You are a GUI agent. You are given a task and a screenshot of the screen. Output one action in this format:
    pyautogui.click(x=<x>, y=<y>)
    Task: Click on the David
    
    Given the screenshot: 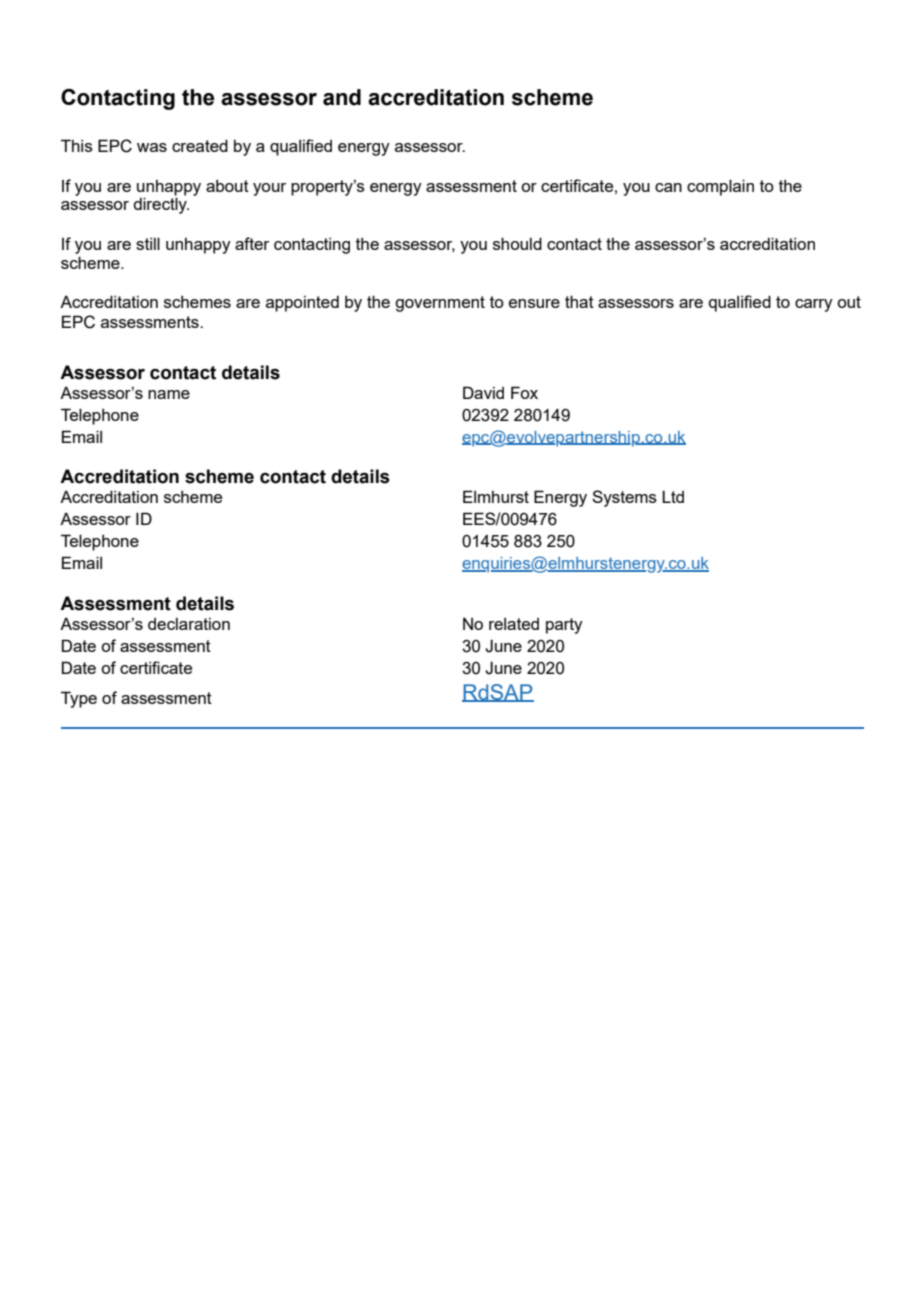 What is the action you would take?
    pyautogui.click(x=483, y=392)
